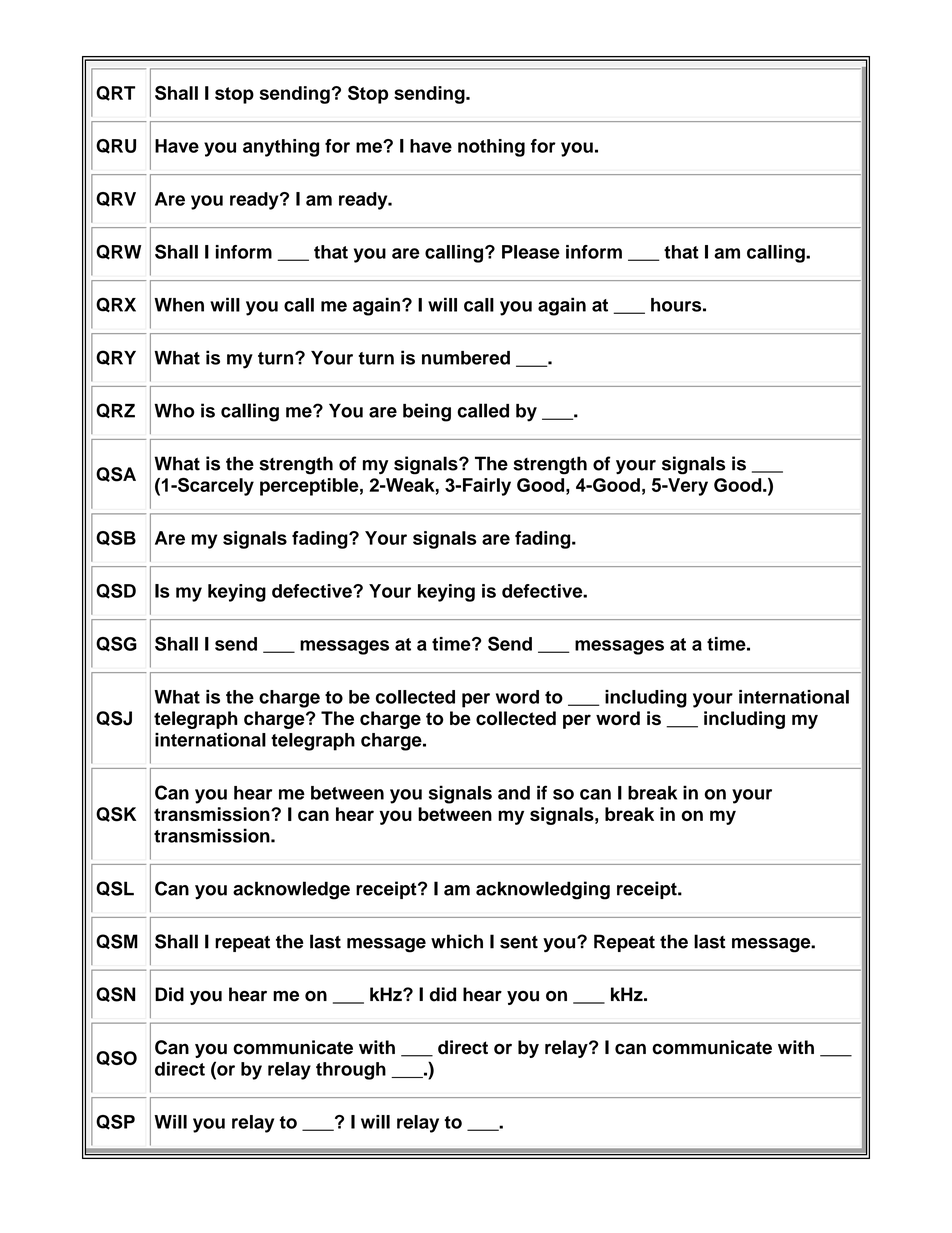 The image size is (952, 1233). I want to click on acknowledging, so click(543, 890).
